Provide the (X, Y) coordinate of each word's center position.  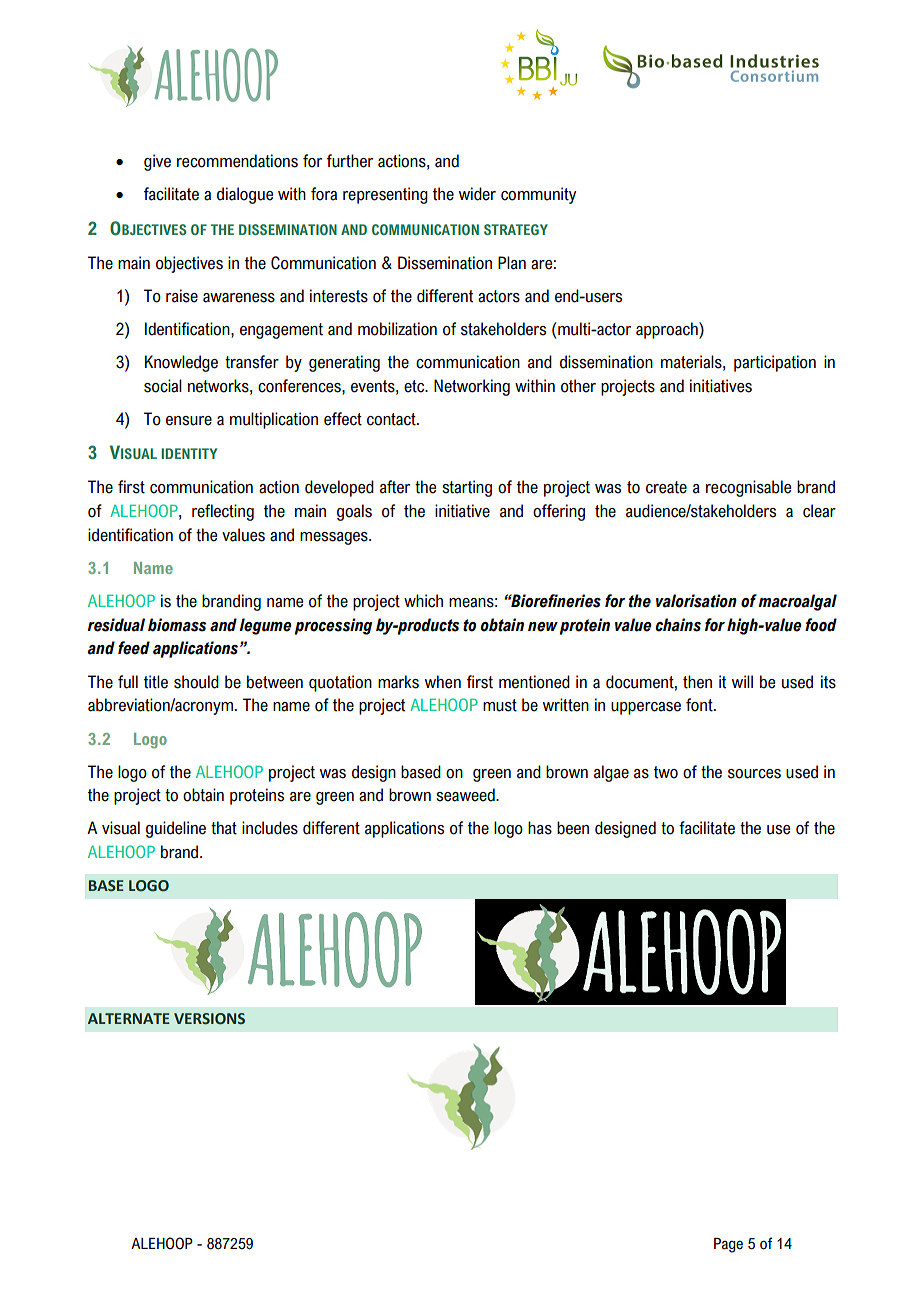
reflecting (223, 512)
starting (467, 488)
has (540, 828)
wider (477, 194)
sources (754, 774)
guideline (176, 829)
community (538, 195)
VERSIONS (209, 1019)
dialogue (245, 195)
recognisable (748, 488)
